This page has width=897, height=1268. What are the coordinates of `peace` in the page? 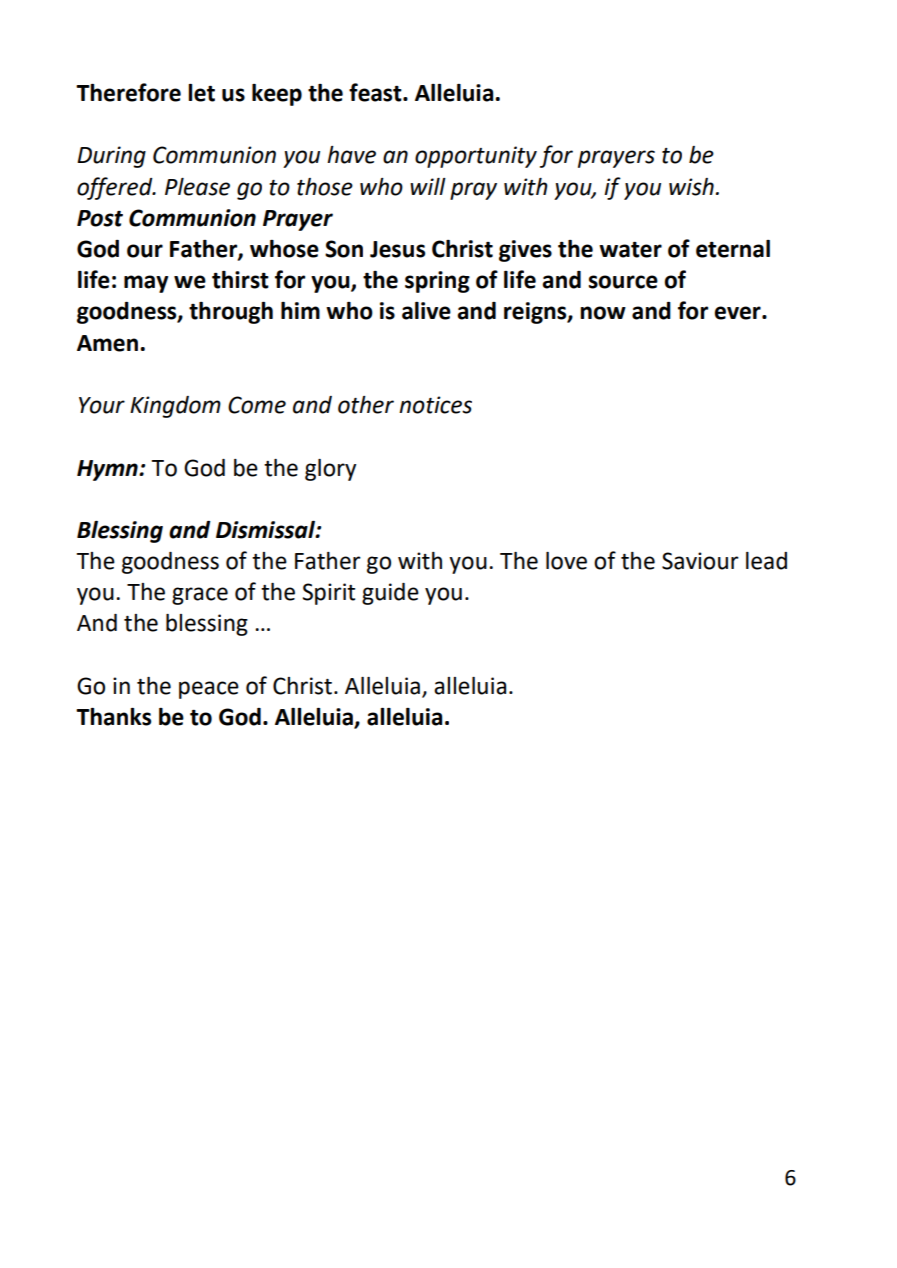 It's located at (209, 690).
